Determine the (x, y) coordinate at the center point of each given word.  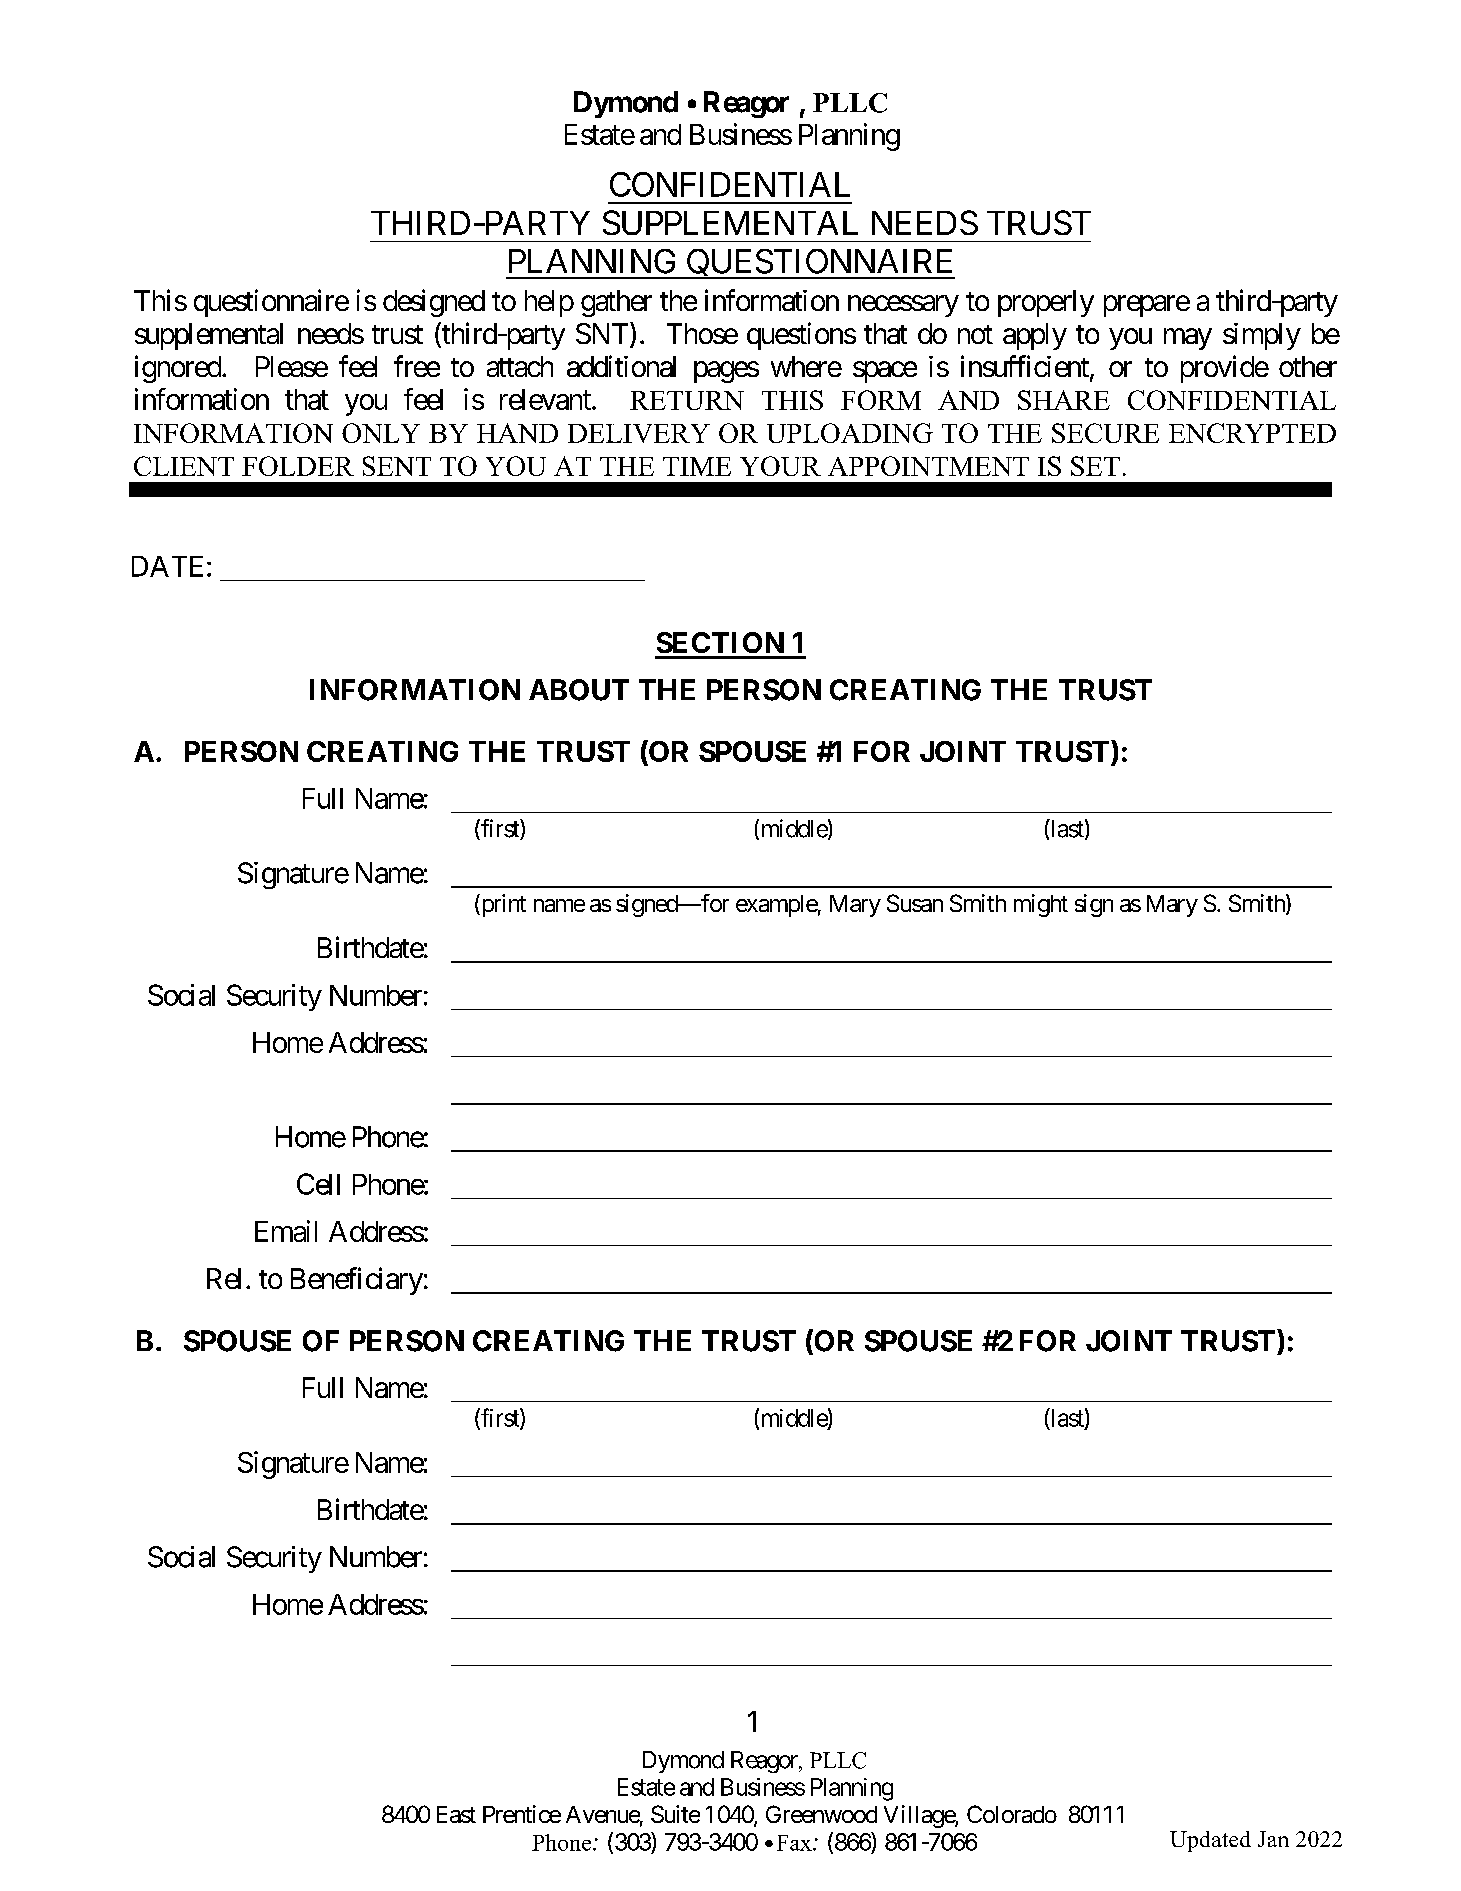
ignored (179, 369)
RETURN (687, 400)
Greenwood (821, 1814)
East (456, 1814)
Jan (1273, 1839)
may (1188, 339)
